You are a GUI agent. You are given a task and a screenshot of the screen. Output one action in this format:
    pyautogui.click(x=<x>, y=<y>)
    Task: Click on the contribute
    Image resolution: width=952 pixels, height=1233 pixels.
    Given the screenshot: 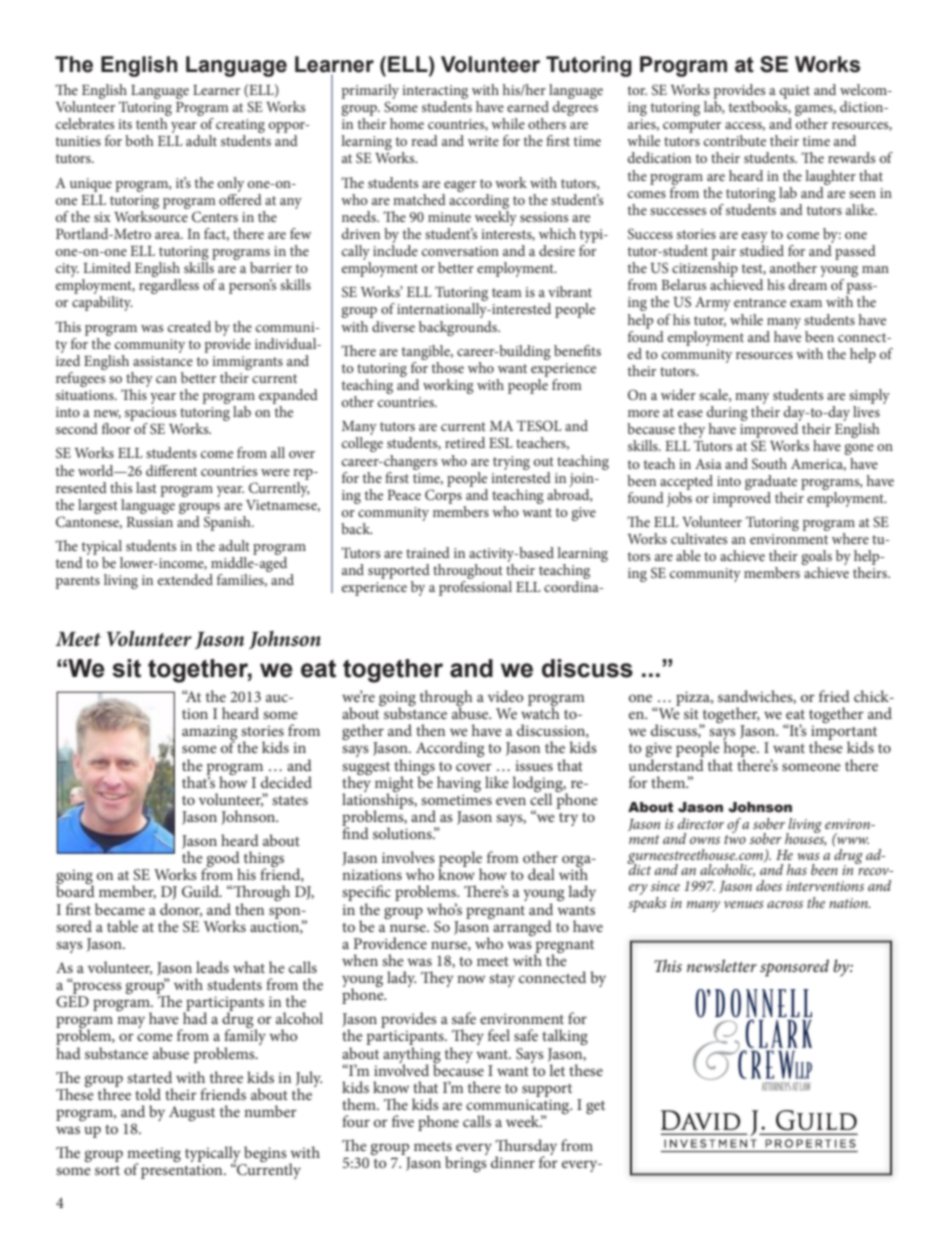 What is the action you would take?
    pyautogui.click(x=735, y=140)
